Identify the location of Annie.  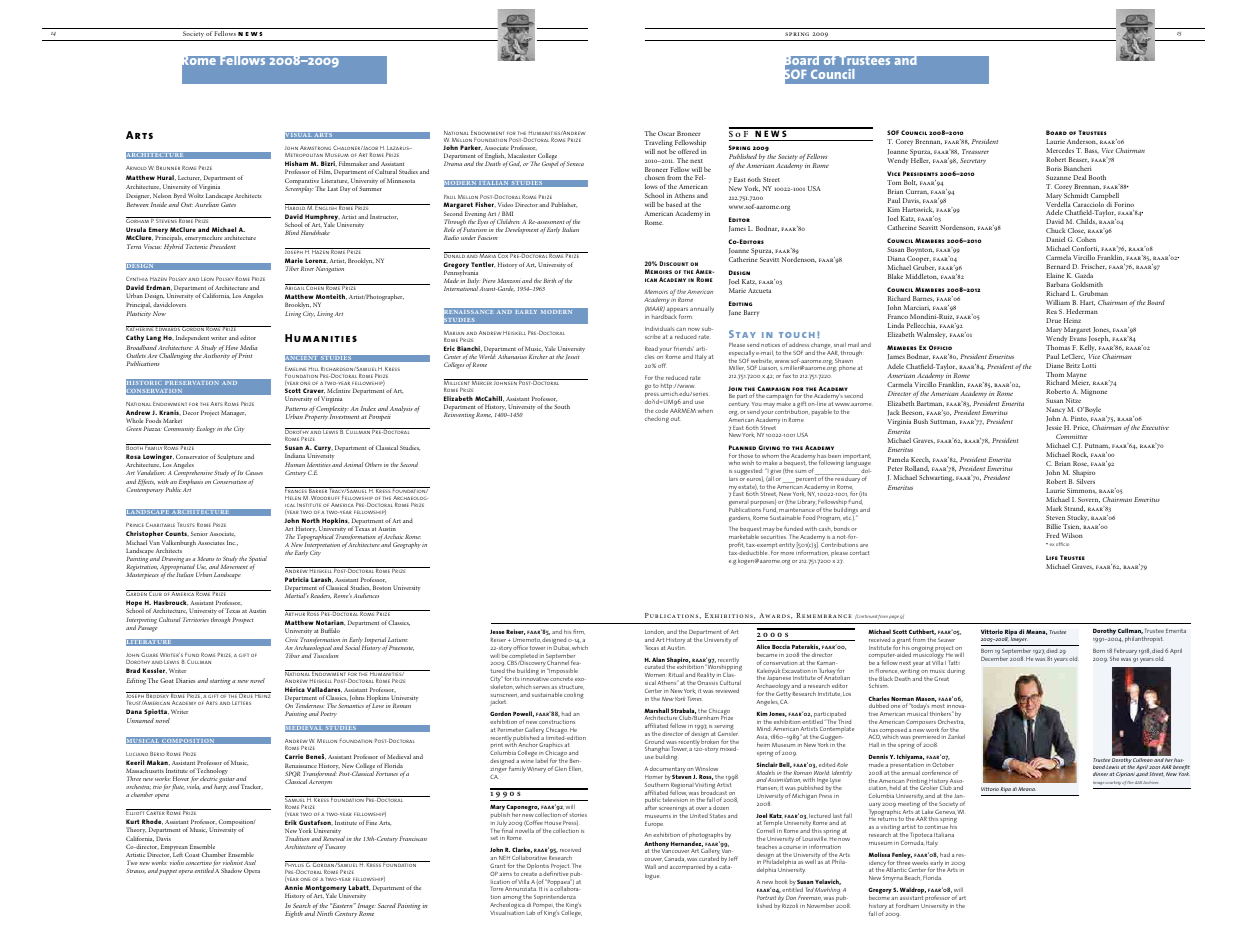
(294, 887).
